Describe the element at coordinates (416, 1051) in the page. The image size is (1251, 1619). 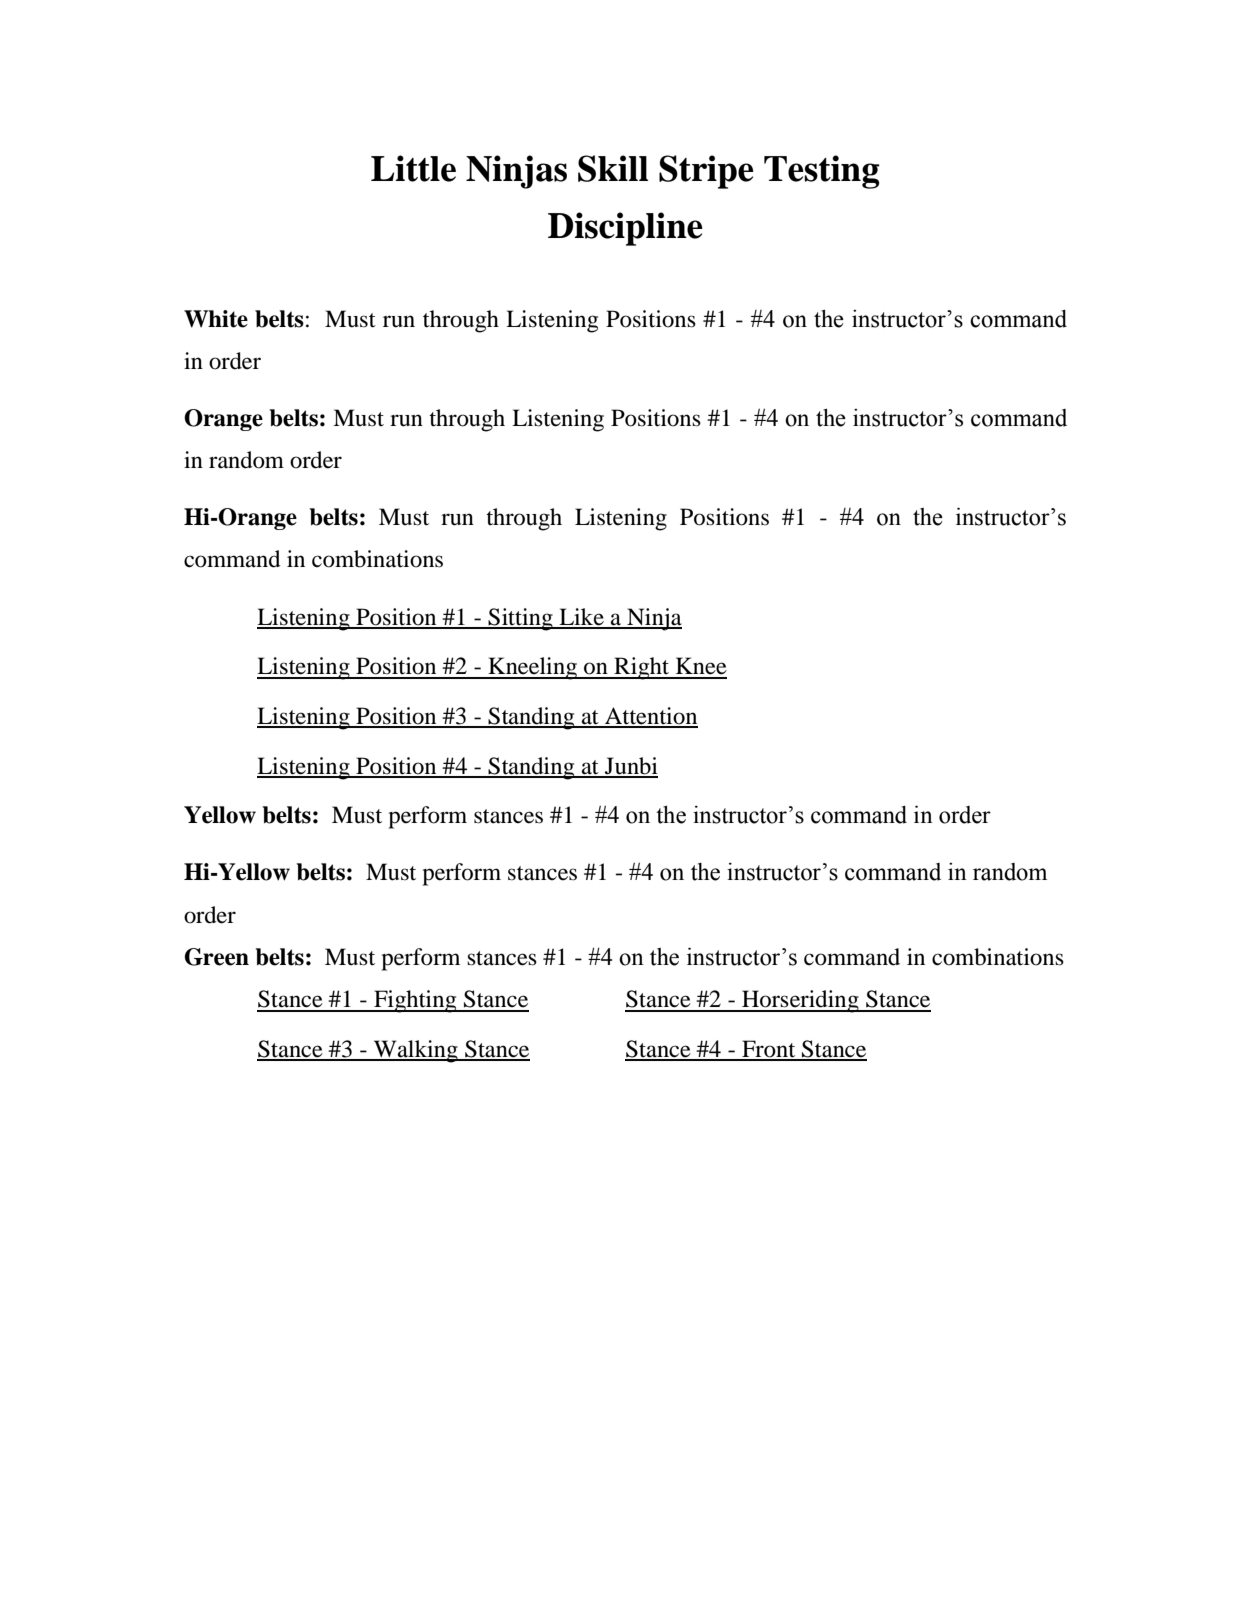
I see `Walking` at that location.
